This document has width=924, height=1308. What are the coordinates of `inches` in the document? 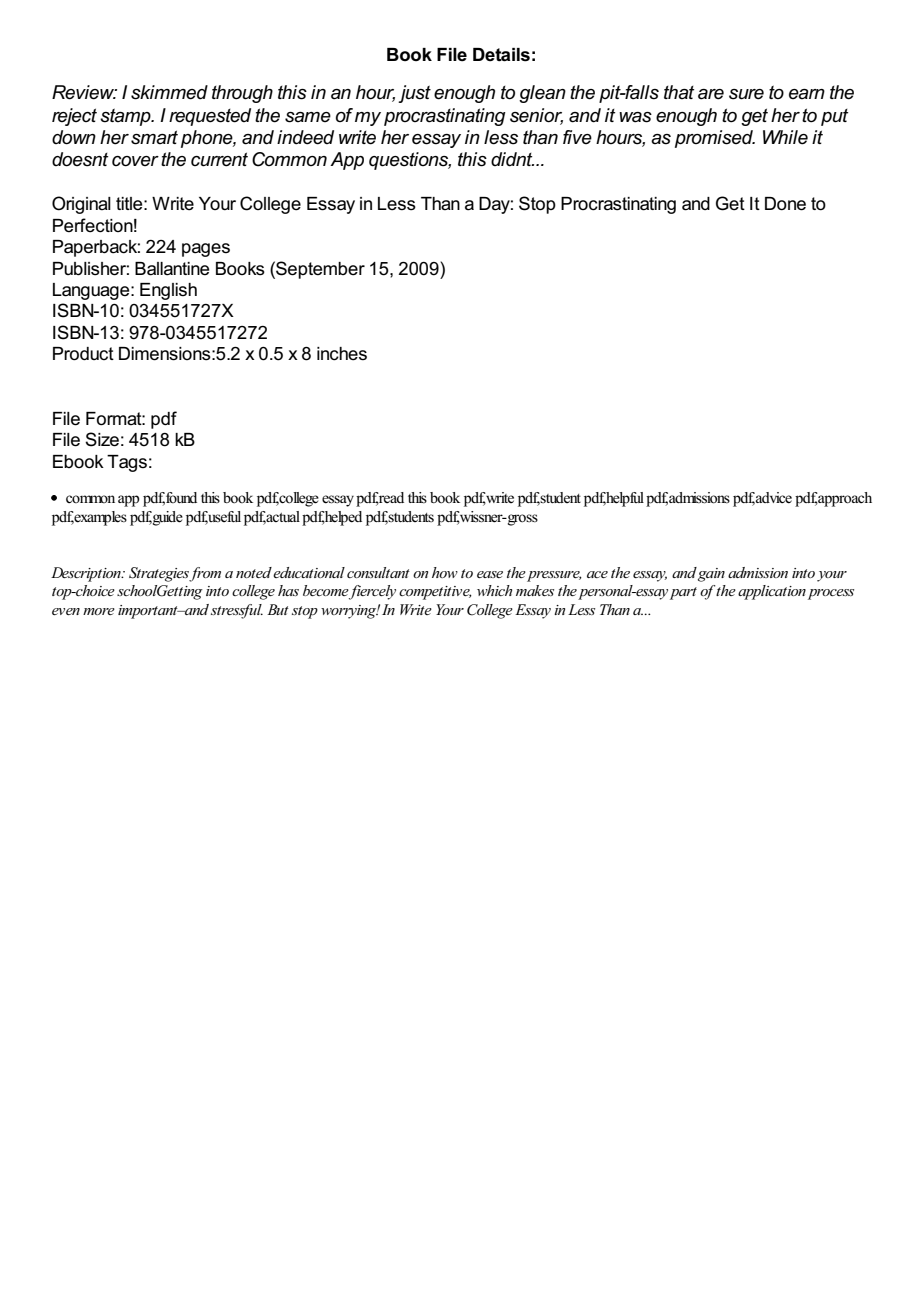 It's located at (342, 354).
